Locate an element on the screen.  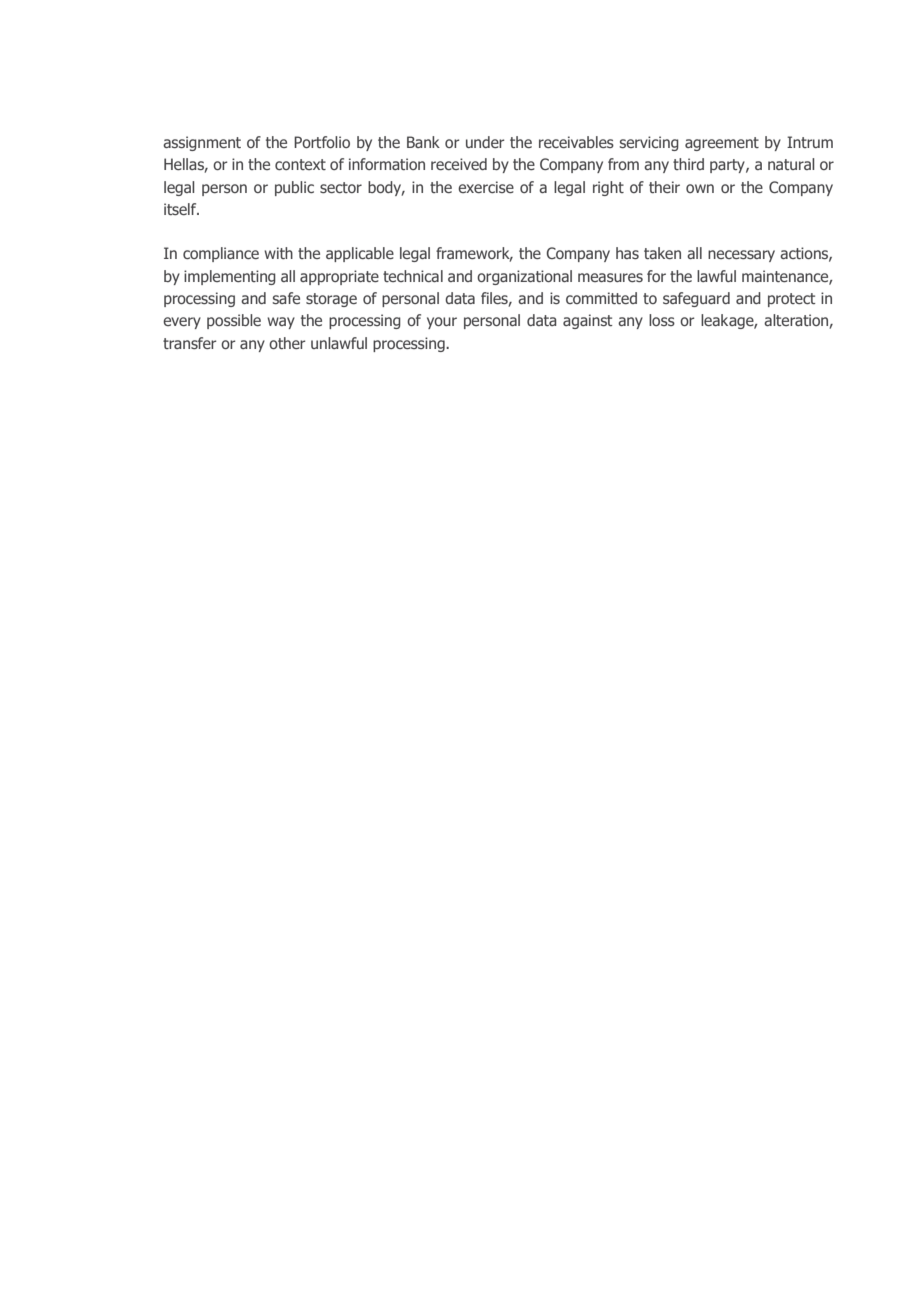
loss is located at coordinates (662, 320).
